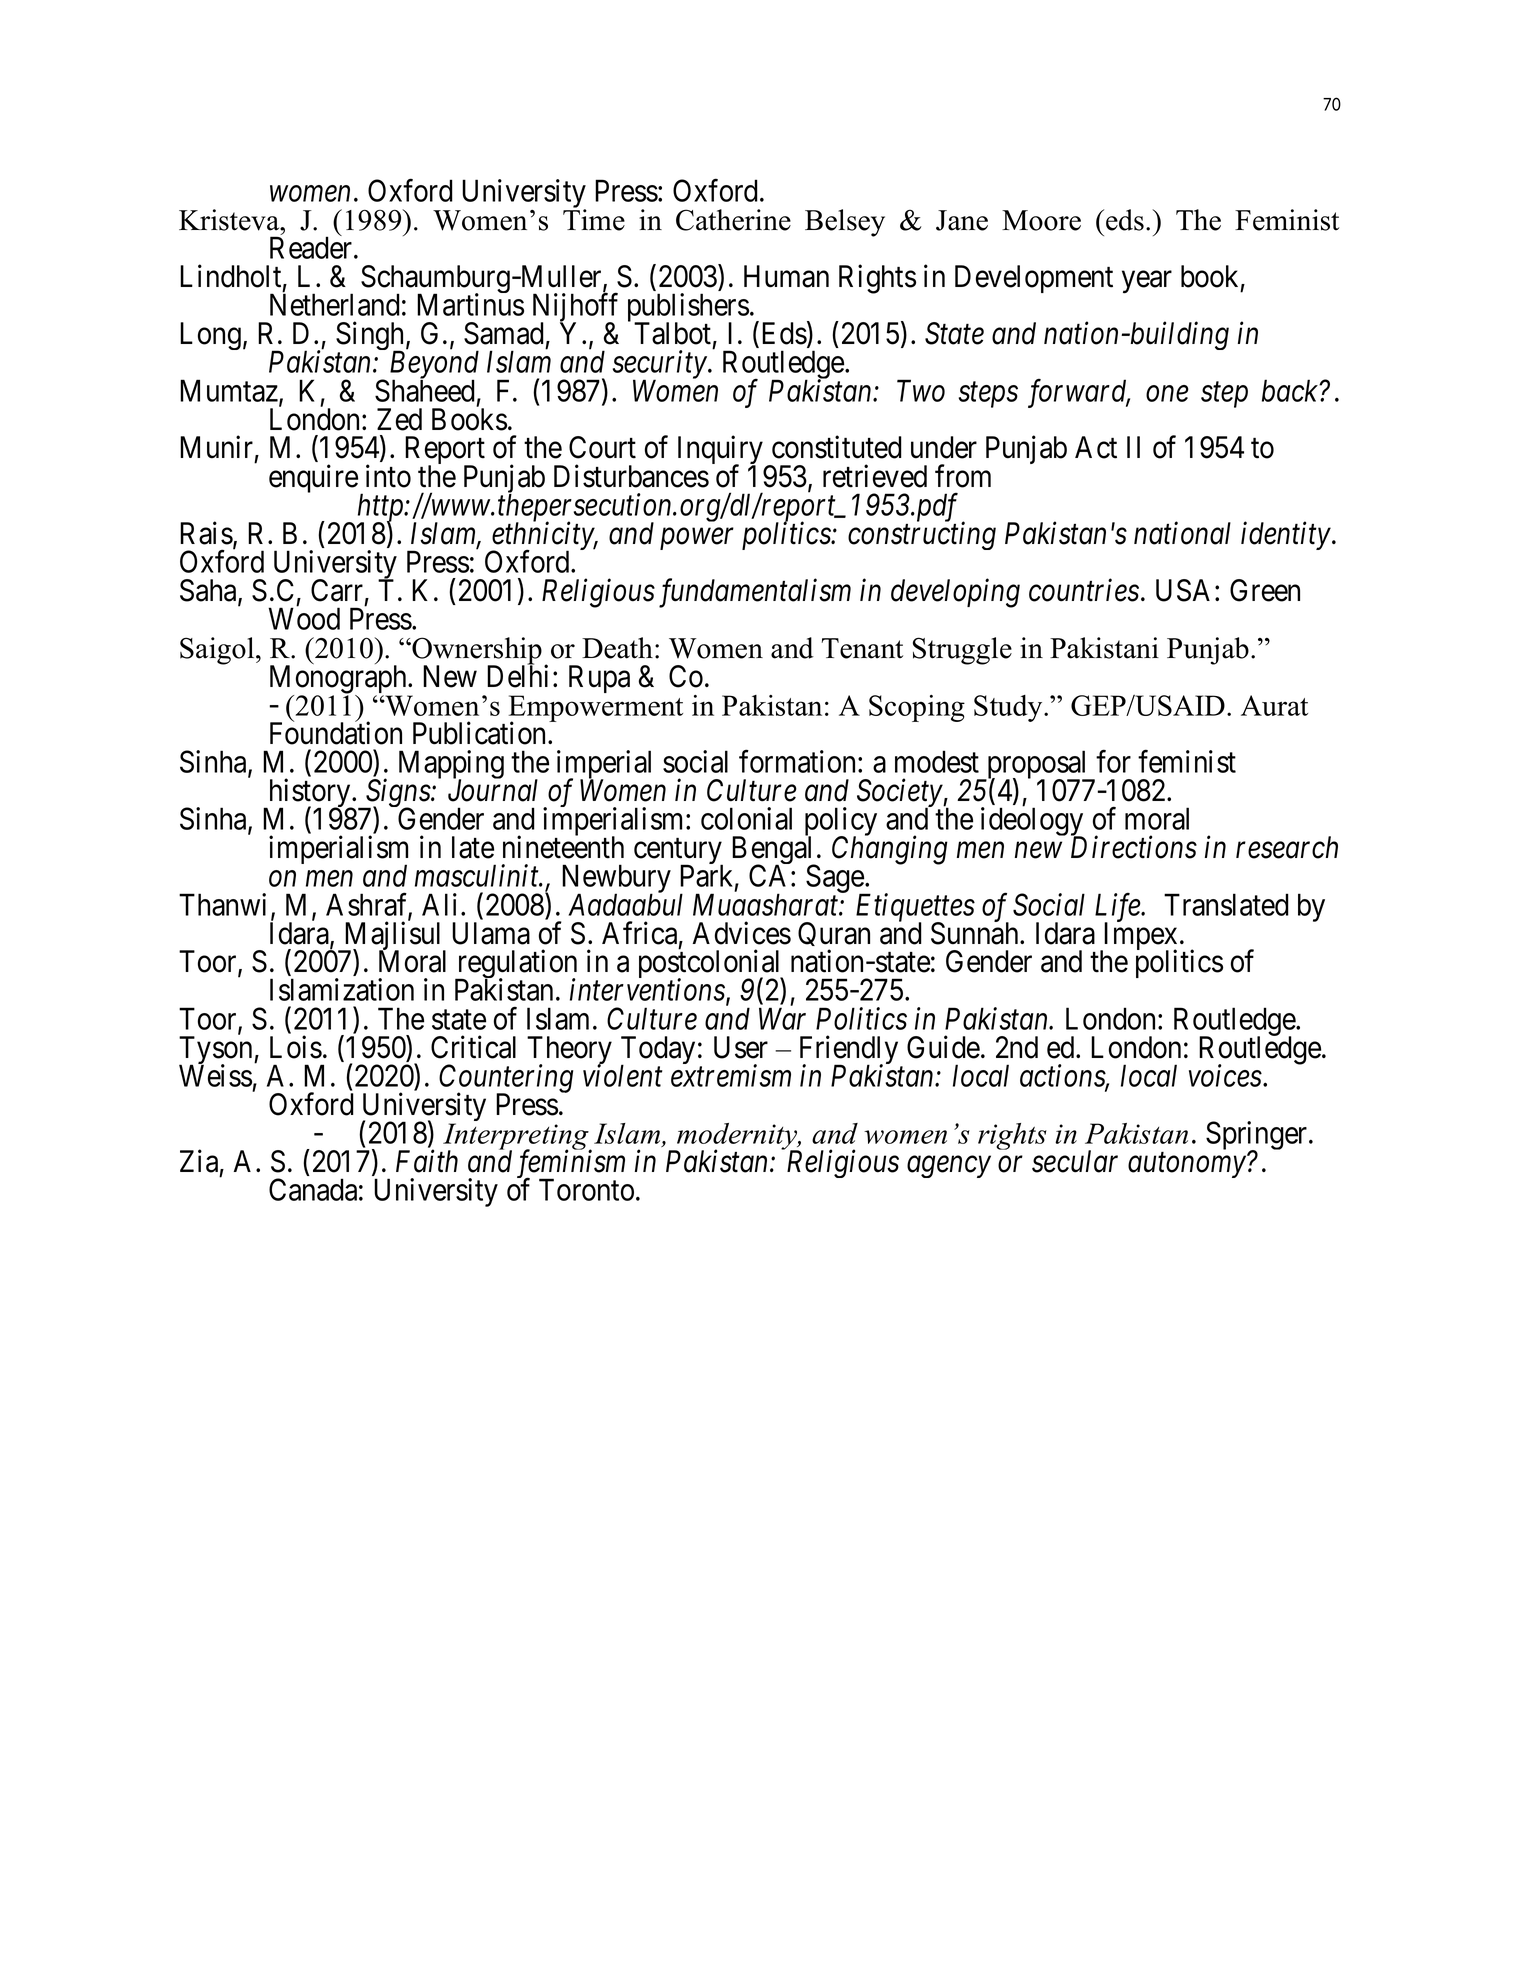 The width and height of the image is (1519, 1966). Describe the element at coordinates (491, 933) in the image. I see `Ulama` at that location.
